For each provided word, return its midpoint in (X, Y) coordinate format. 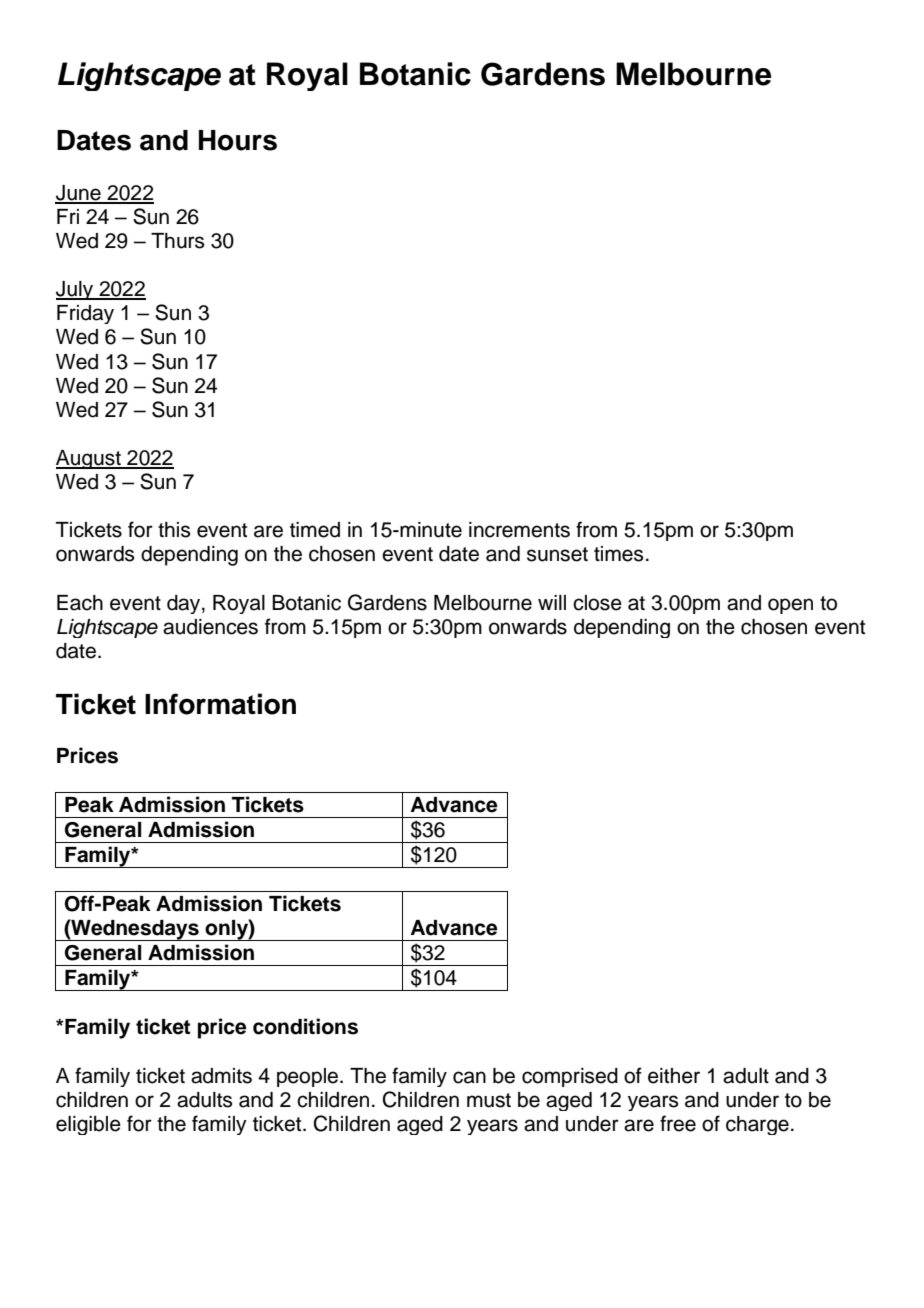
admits (221, 1076)
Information (220, 704)
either (674, 1076)
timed (315, 530)
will (552, 602)
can (469, 1077)
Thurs (177, 241)
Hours (238, 140)
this (174, 530)
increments (519, 530)
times (618, 554)
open (790, 606)
